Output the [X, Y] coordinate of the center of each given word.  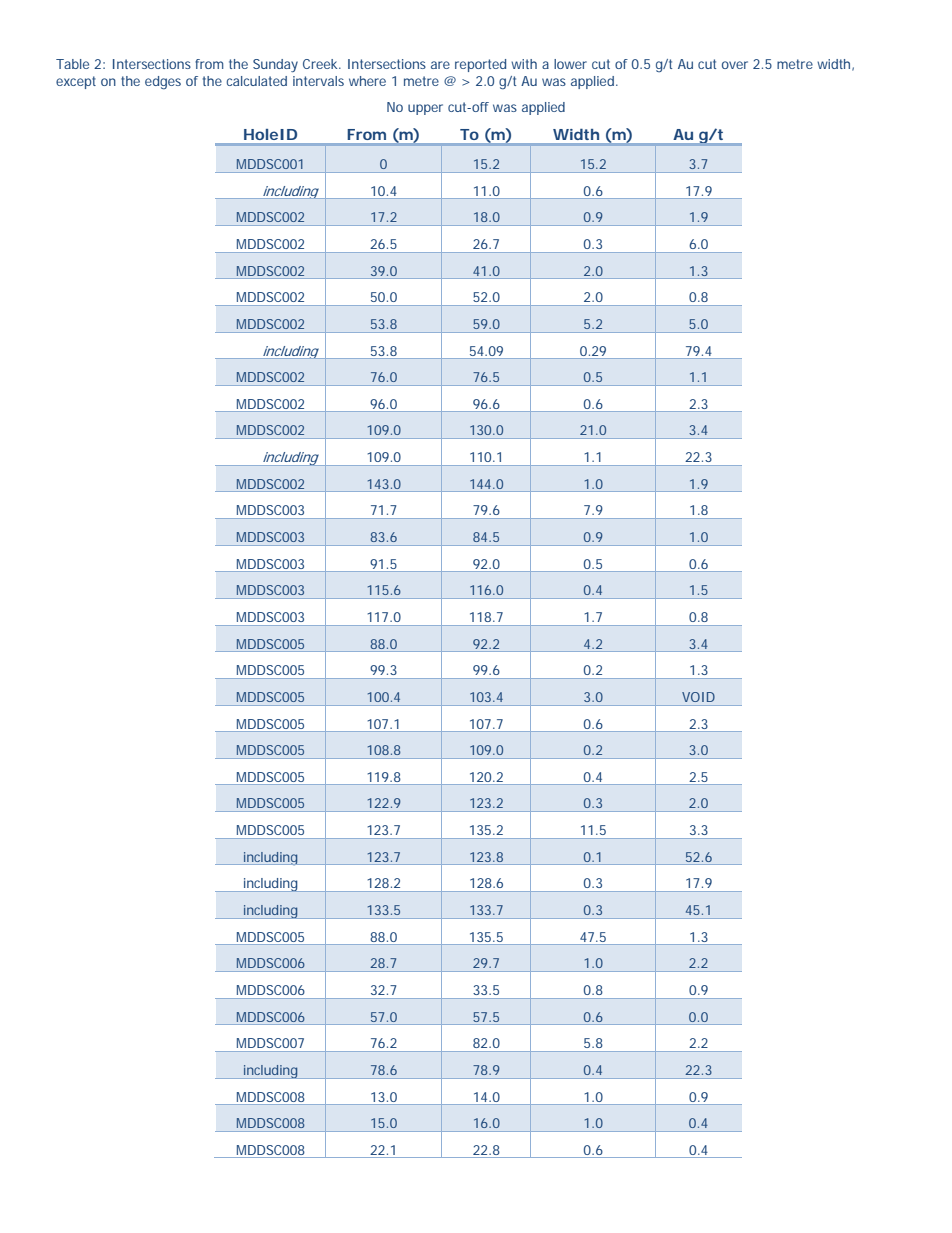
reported [480, 65]
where [367, 81]
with [524, 64]
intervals [318, 81]
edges [163, 82]
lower [570, 64]
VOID [698, 697]
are [440, 65]
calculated [256, 81]
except [76, 82]
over [735, 65]
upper [425, 109]
